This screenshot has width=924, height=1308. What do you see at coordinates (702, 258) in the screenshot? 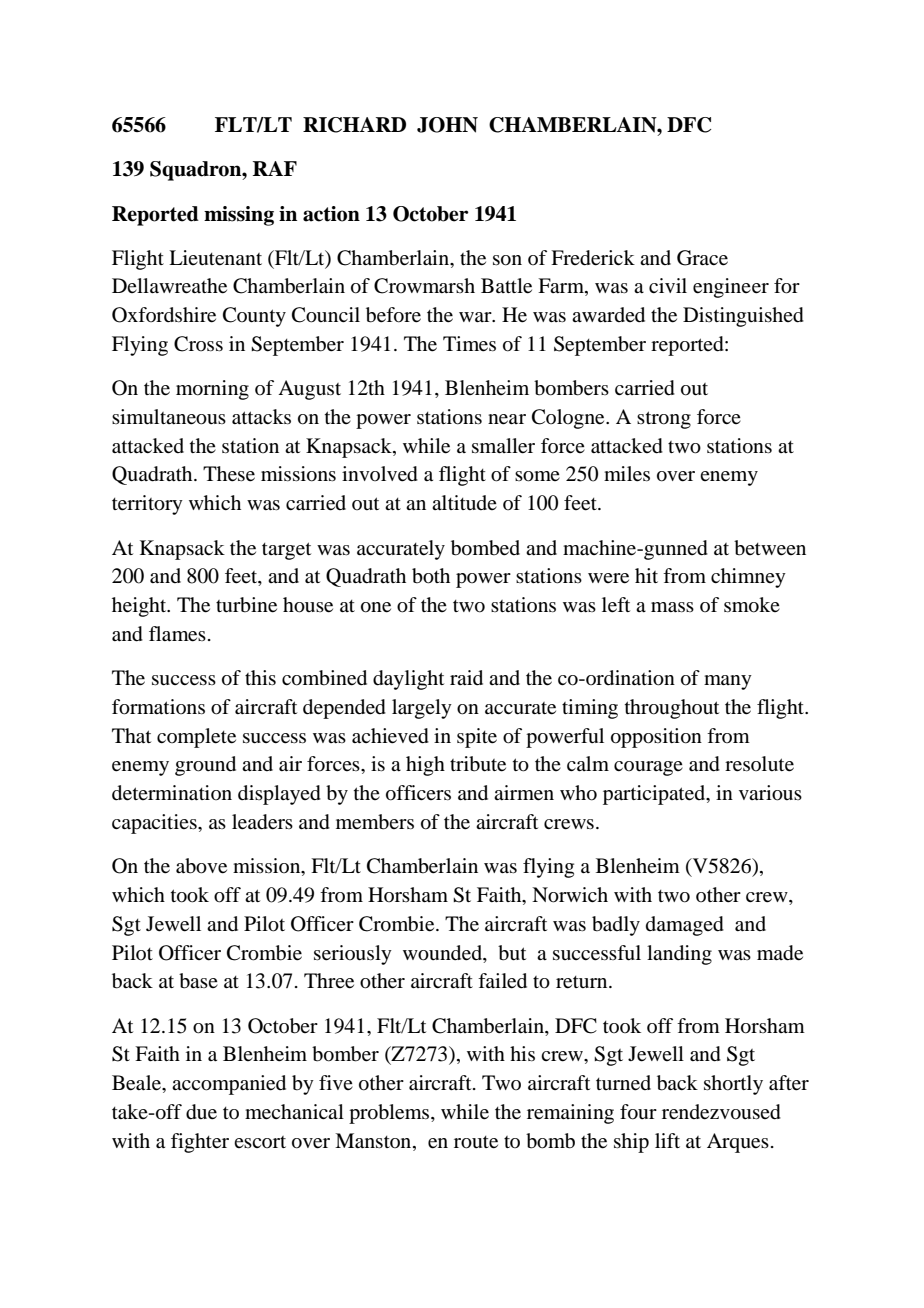
I see `Grace` at bounding box center [702, 258].
